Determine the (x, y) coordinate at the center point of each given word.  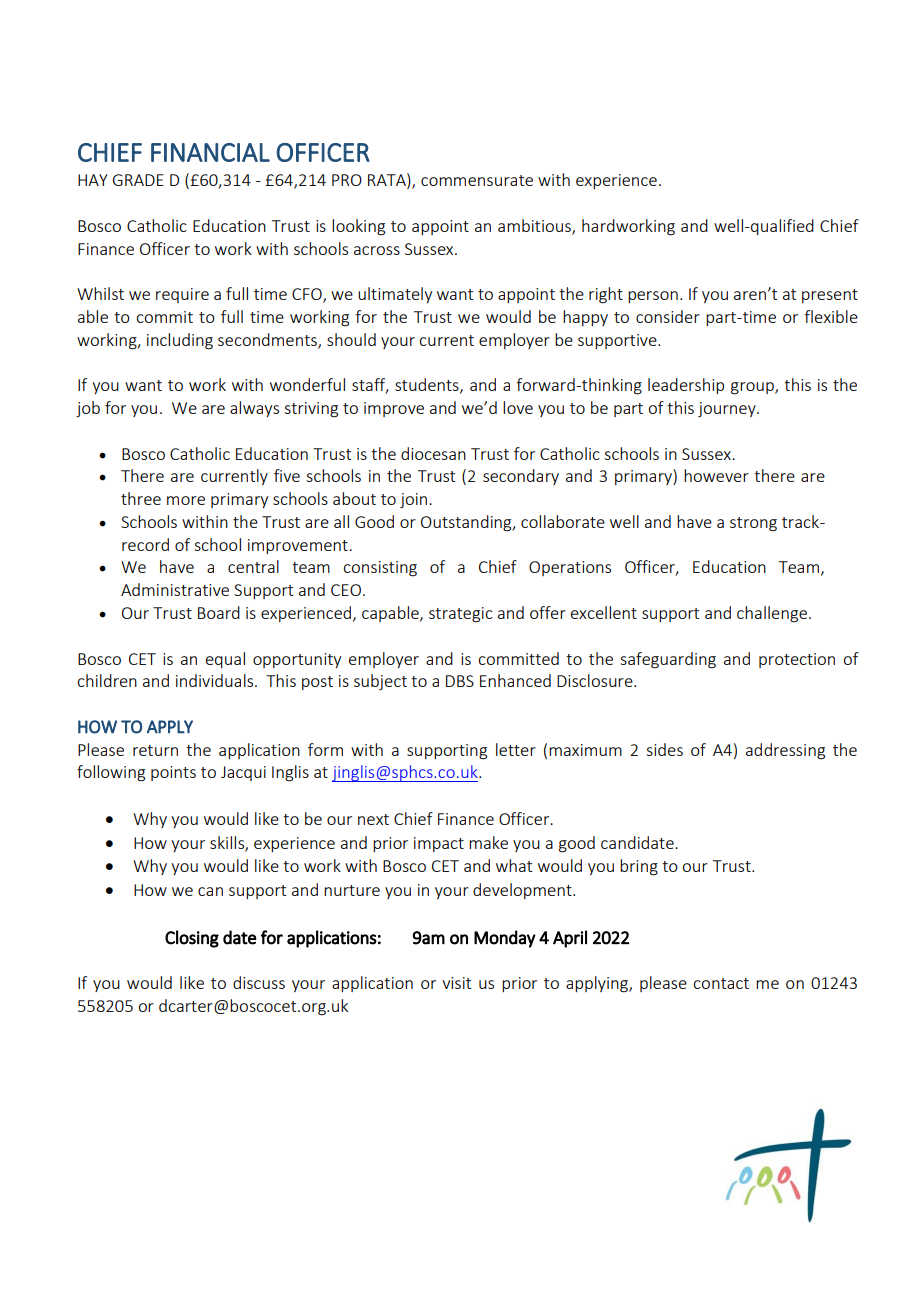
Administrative (175, 589)
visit (456, 983)
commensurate (477, 180)
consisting (380, 569)
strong (753, 524)
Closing (192, 939)
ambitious (535, 227)
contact (721, 983)
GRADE (138, 180)
